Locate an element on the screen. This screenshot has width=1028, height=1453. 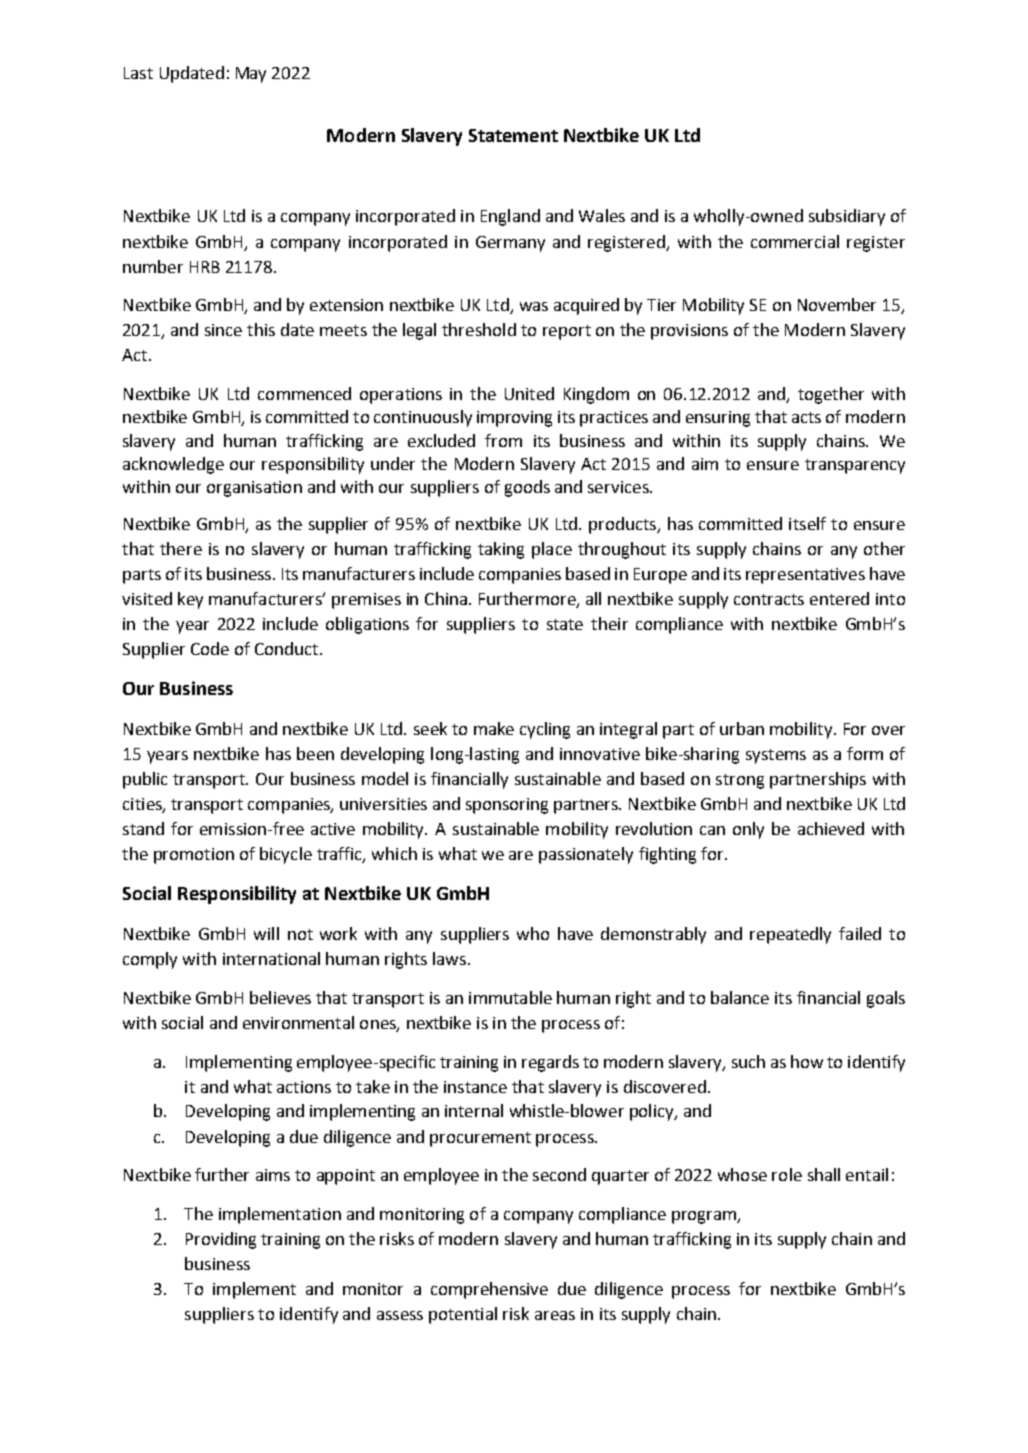
England is located at coordinates (510, 217).
